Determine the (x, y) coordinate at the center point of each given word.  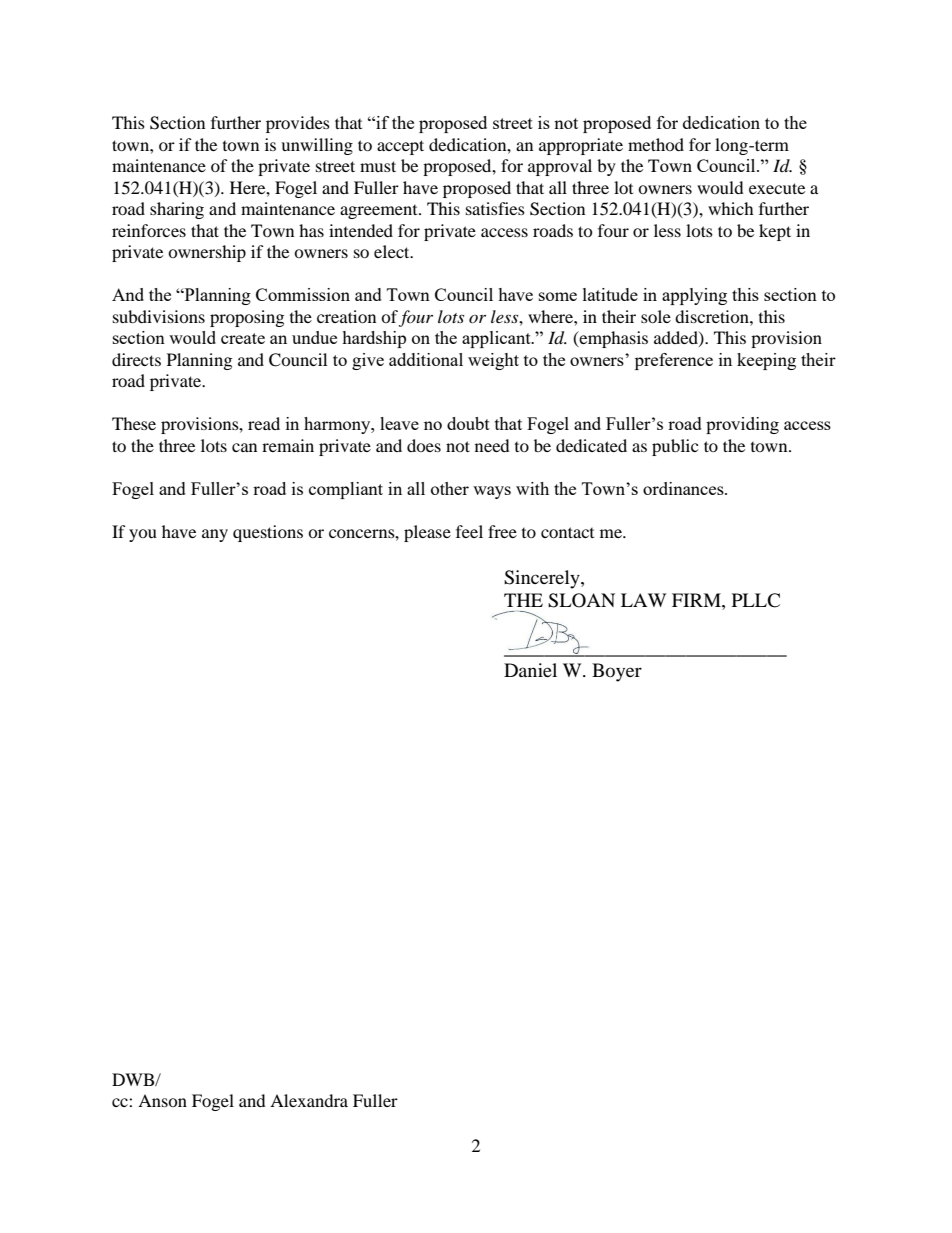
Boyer (617, 672)
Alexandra (309, 1100)
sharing (177, 210)
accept (400, 147)
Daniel (530, 670)
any (215, 535)
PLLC (756, 600)
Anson (162, 1100)
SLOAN (581, 600)
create (243, 338)
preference (674, 361)
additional (426, 359)
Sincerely (543, 579)
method (656, 144)
